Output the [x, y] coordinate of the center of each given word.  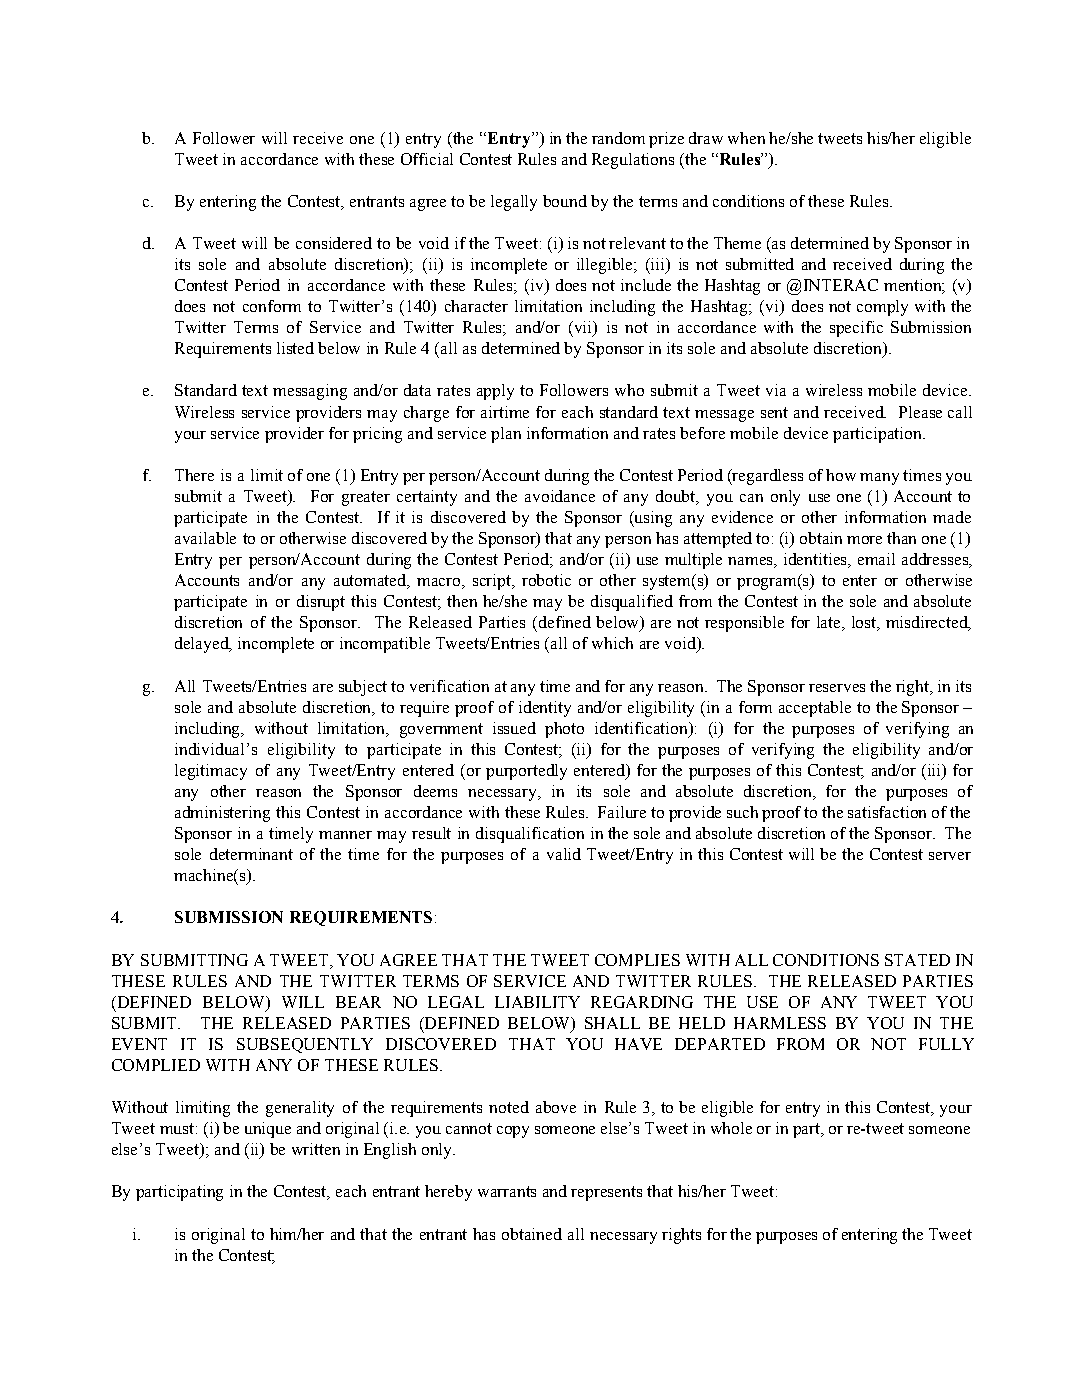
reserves [837, 688]
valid [564, 854]
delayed [203, 645]
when [746, 138]
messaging [310, 392]
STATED [917, 960]
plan [506, 435]
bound [565, 201]
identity [545, 709]
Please [920, 412]
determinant [251, 854]
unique [268, 1130]
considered [334, 243]
